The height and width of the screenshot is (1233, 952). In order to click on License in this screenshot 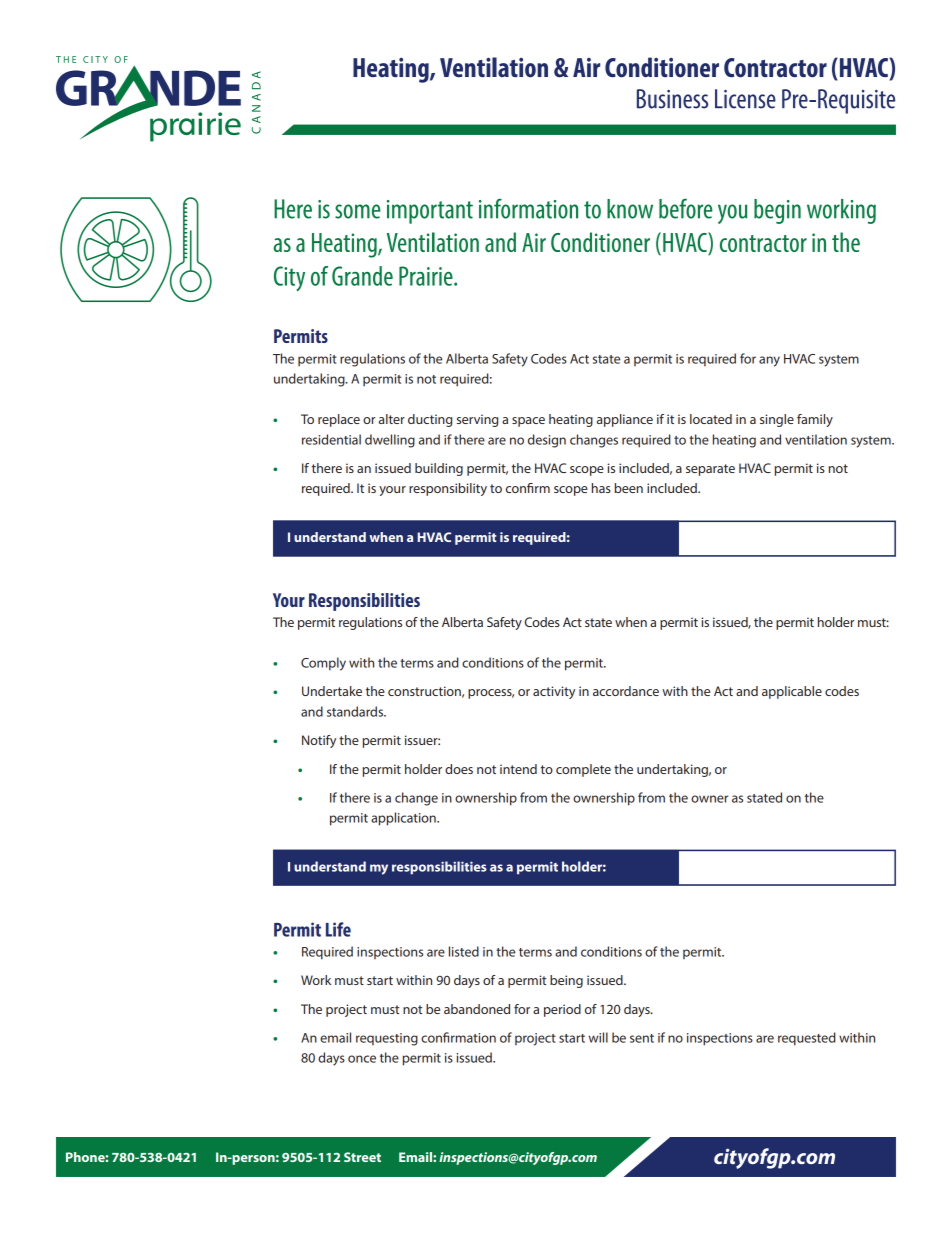, I will do `click(745, 99)`.
